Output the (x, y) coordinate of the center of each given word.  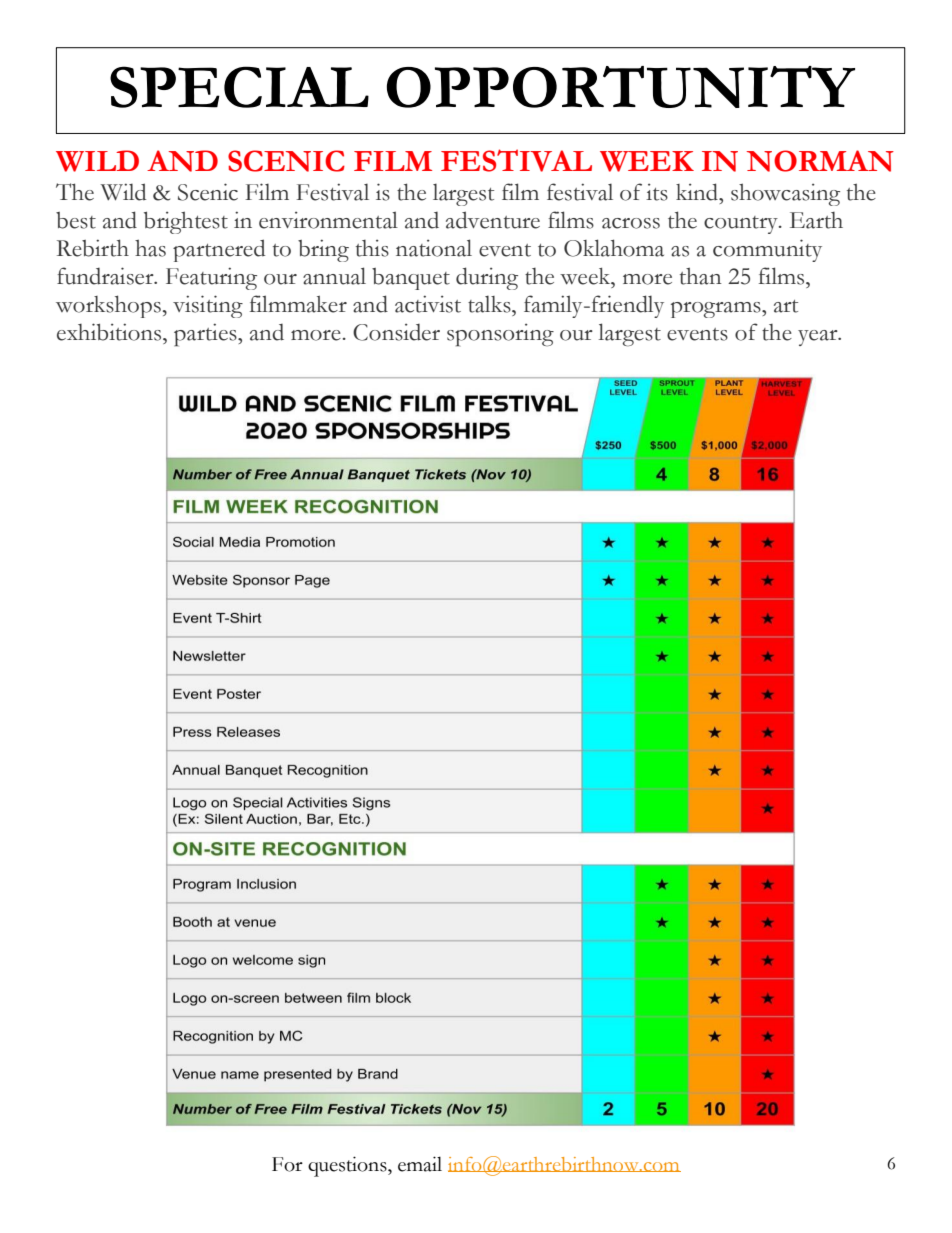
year (819, 338)
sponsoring (500, 335)
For (287, 1164)
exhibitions (110, 332)
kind (698, 192)
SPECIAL (239, 87)
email (420, 1164)
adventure (493, 220)
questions (348, 1166)
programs (717, 310)
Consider (396, 332)
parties (206, 335)
